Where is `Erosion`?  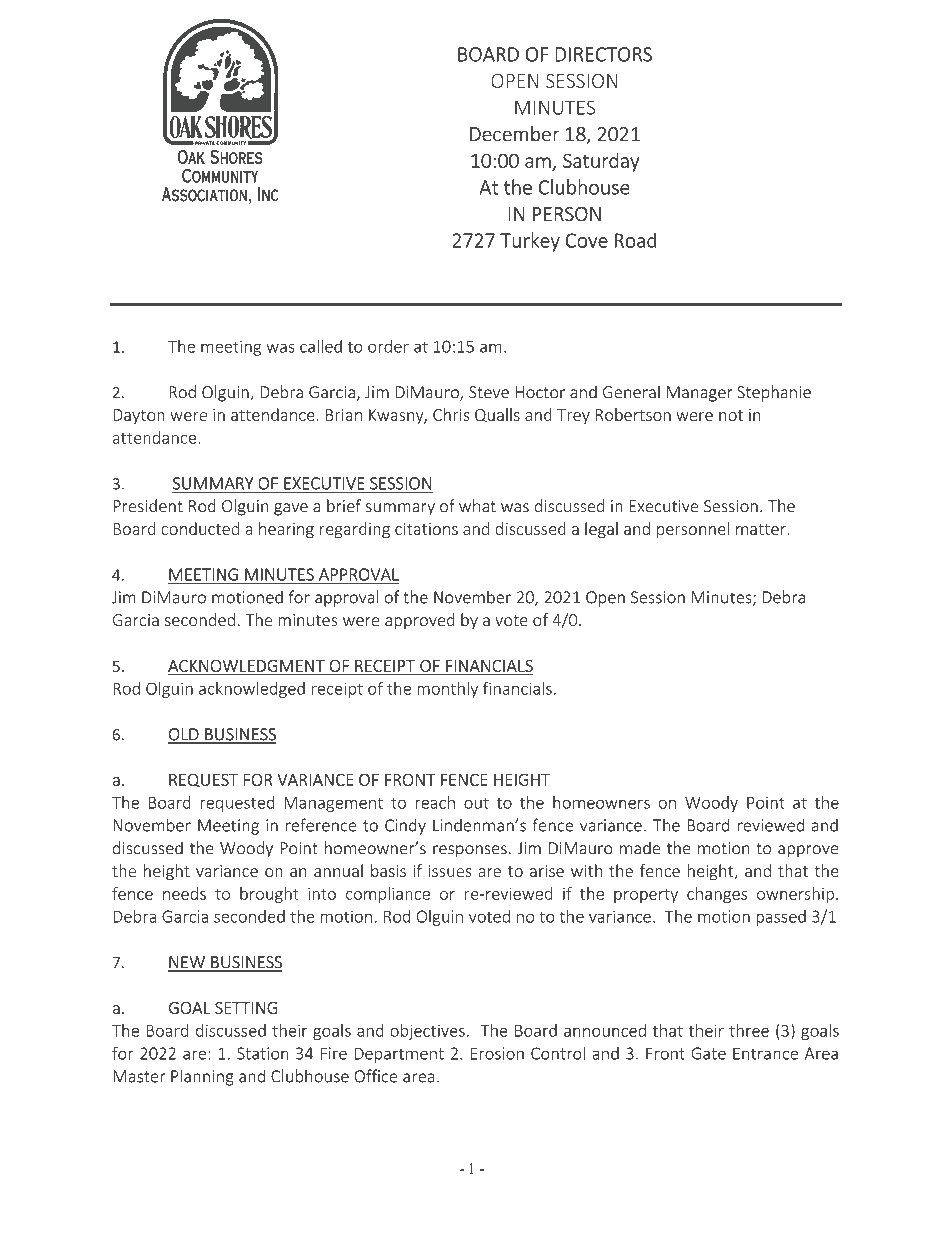
Erosion is located at coordinates (497, 1053).
